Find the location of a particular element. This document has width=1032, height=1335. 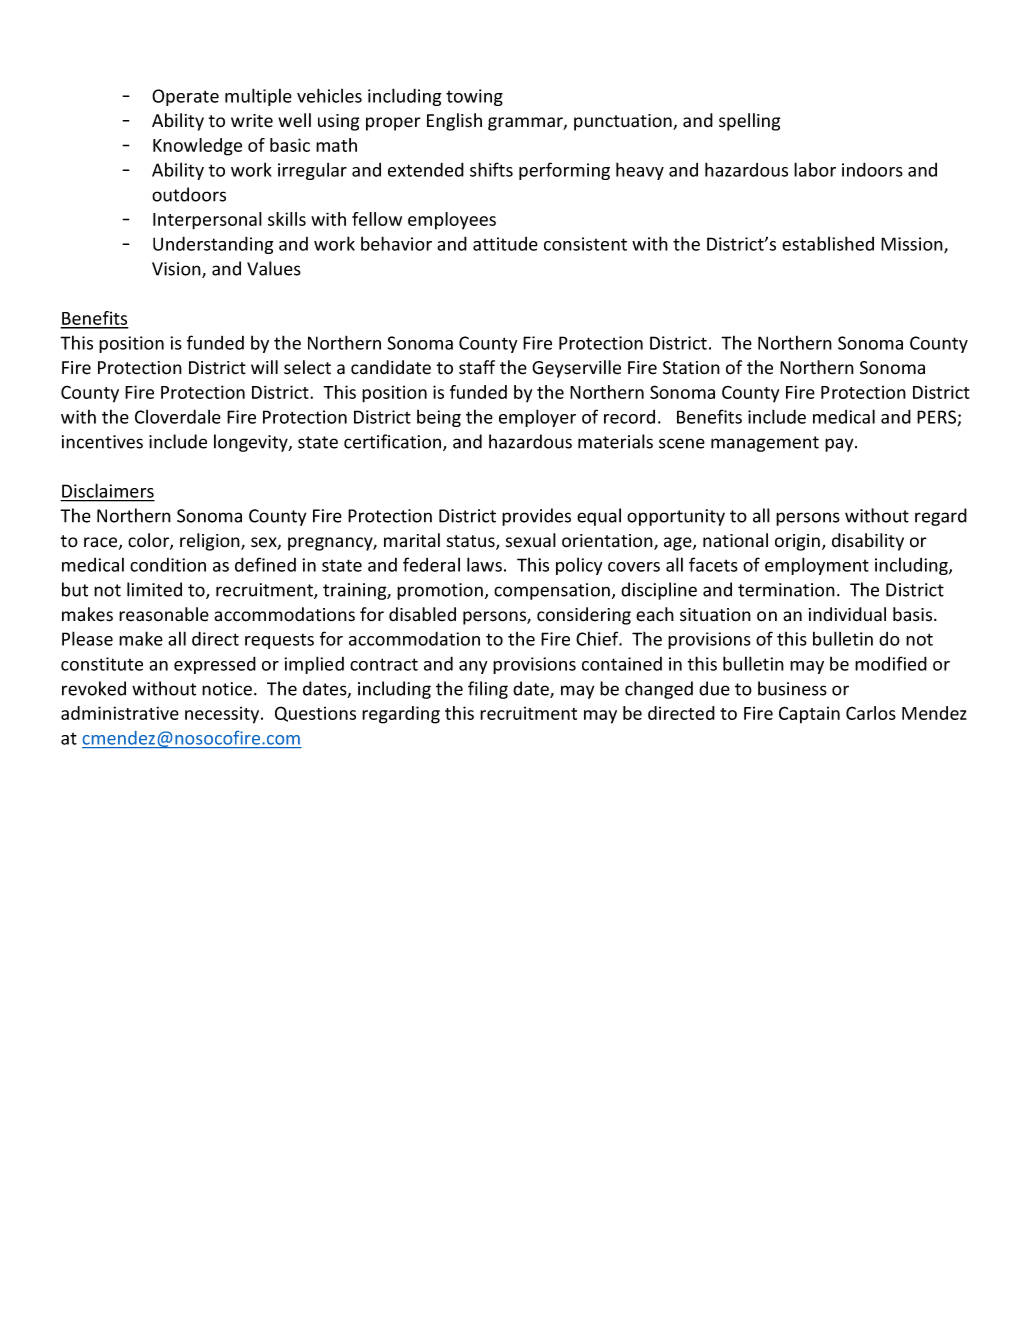

attitude is located at coordinates (505, 244).
